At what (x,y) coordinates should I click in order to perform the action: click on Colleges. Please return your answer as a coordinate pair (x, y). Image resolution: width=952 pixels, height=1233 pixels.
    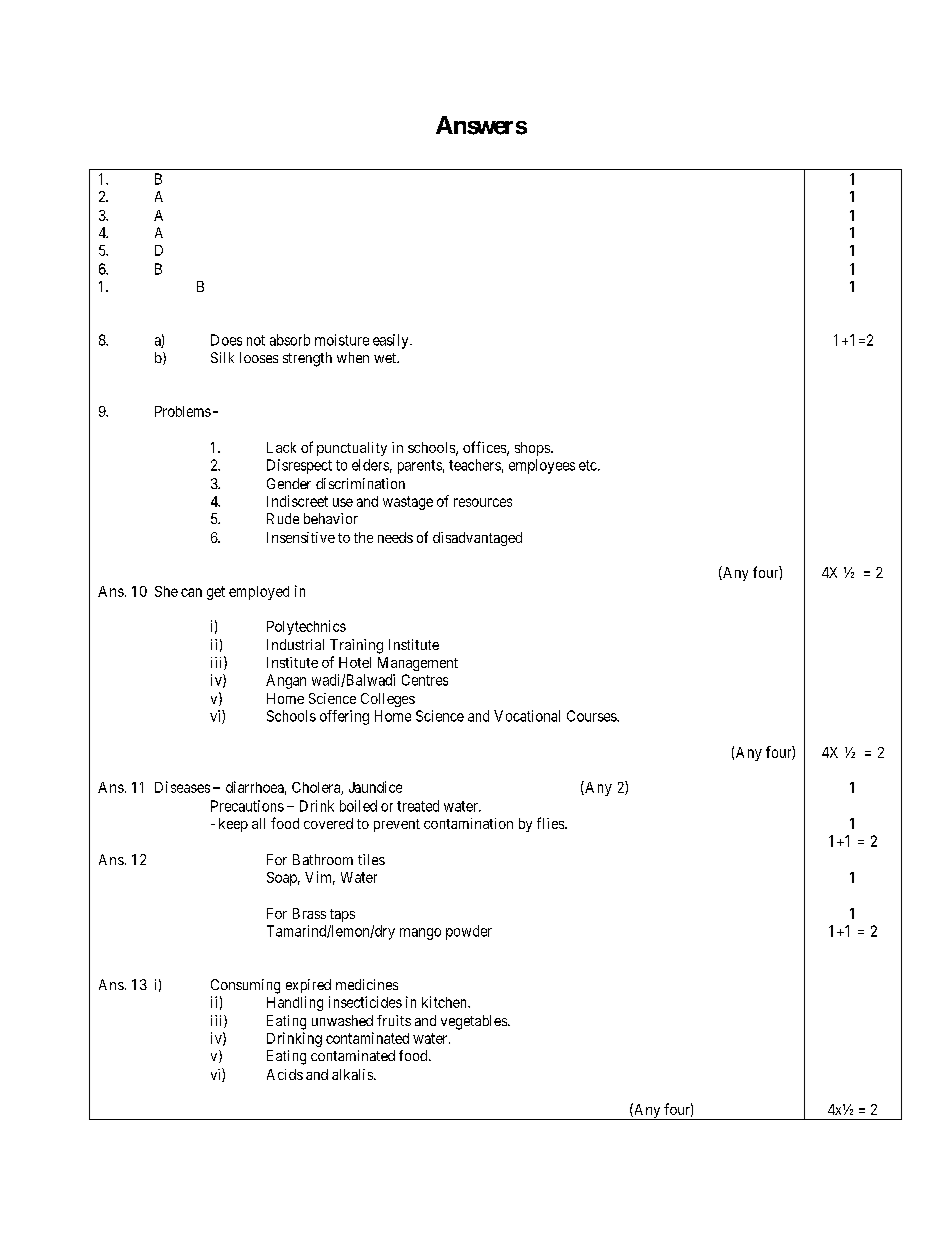
    Looking at the image, I should click on (388, 700).
